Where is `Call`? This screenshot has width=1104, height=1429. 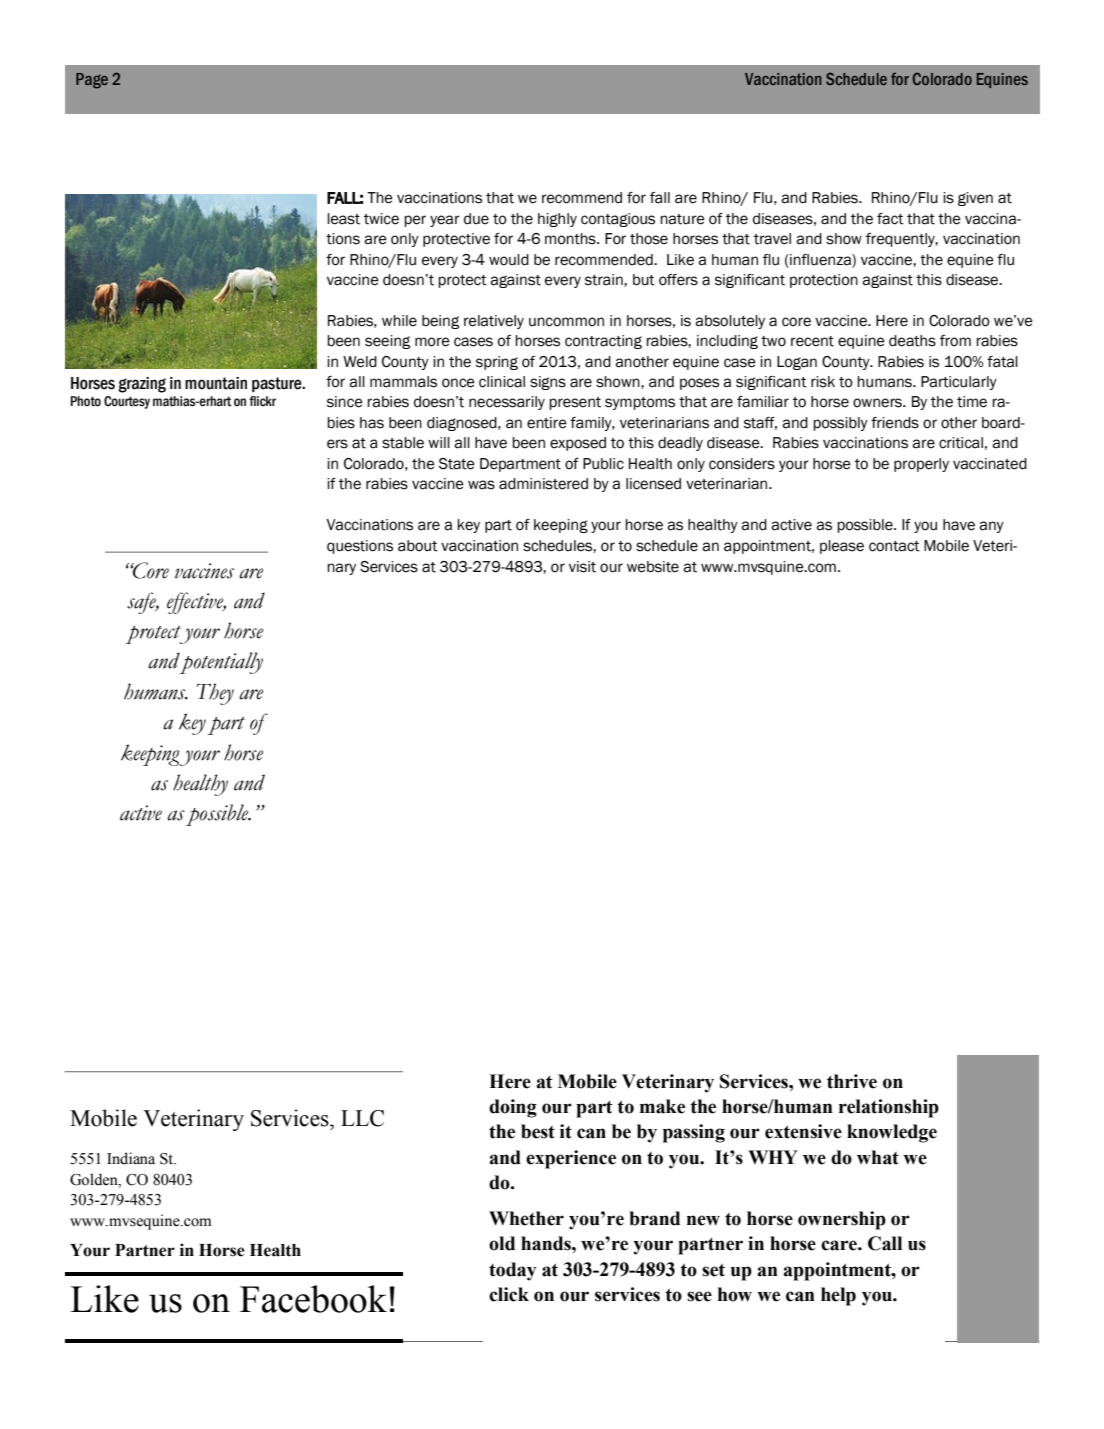 Call is located at coordinates (885, 1243).
